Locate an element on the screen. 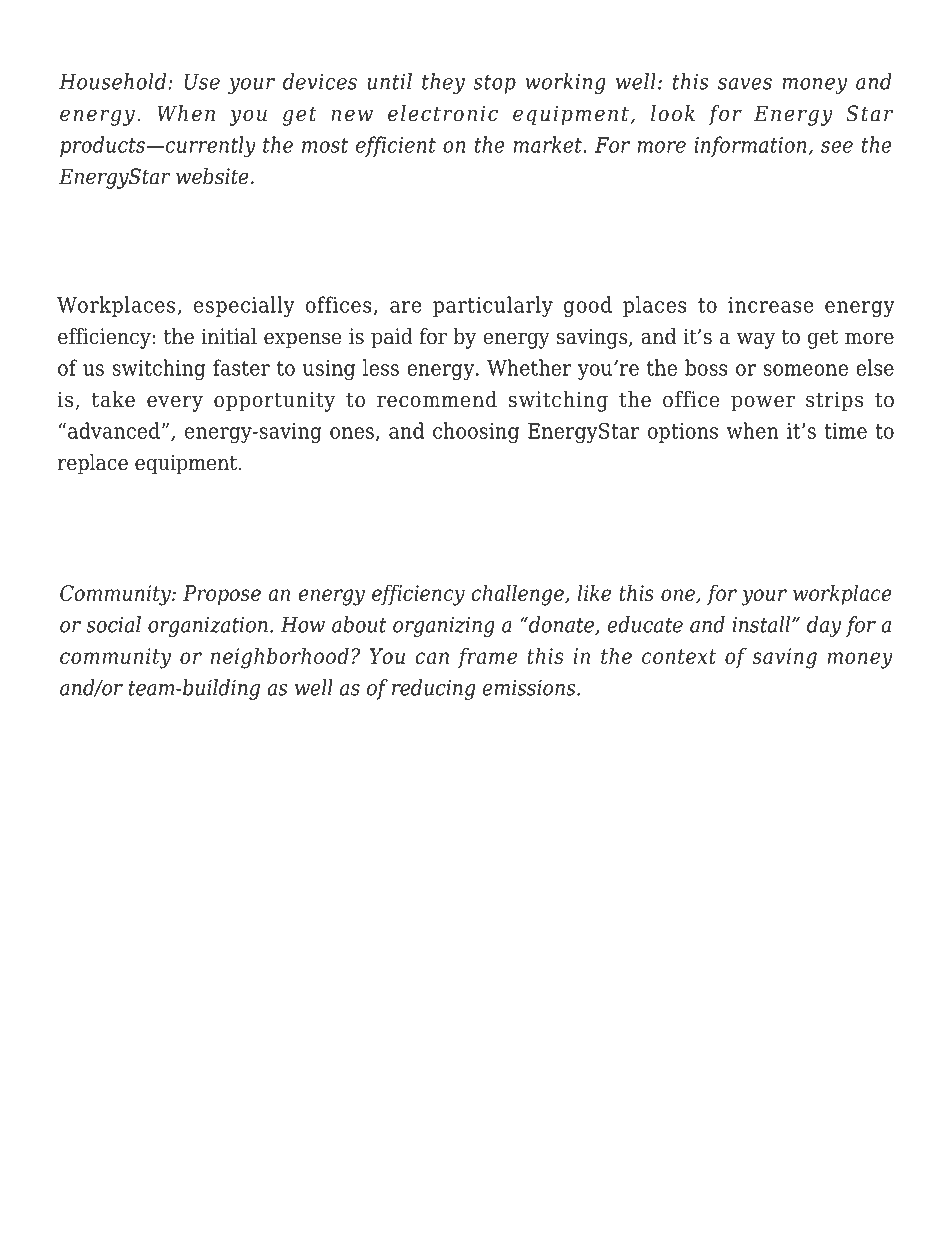 This screenshot has width=952, height=1233. increase is located at coordinates (771, 305).
